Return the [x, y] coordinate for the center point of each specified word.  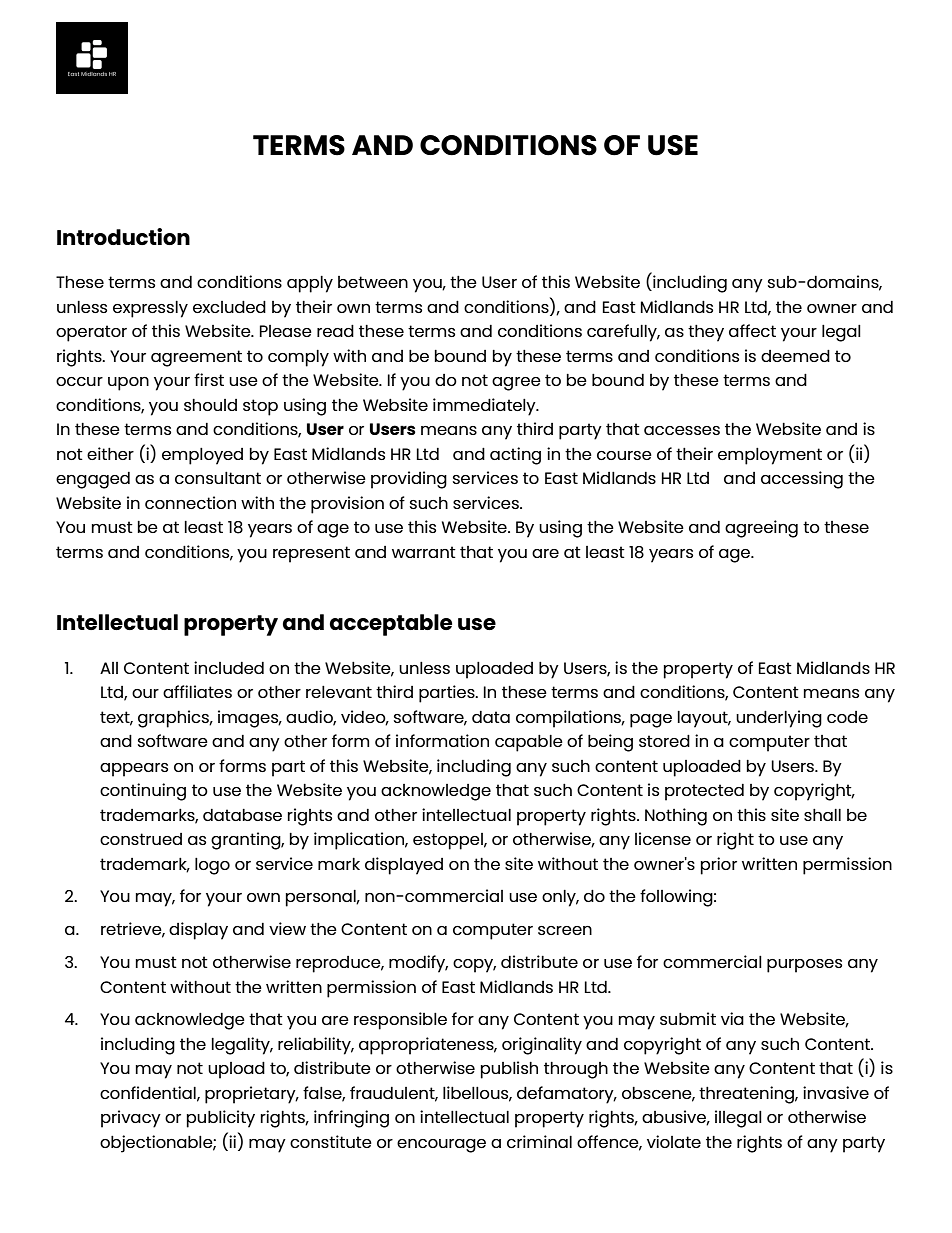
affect [752, 330]
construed [141, 839]
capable [529, 743]
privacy [131, 1119]
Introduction [123, 236]
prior [718, 866]
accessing [802, 480]
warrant [424, 552]
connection [190, 502]
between [373, 282]
